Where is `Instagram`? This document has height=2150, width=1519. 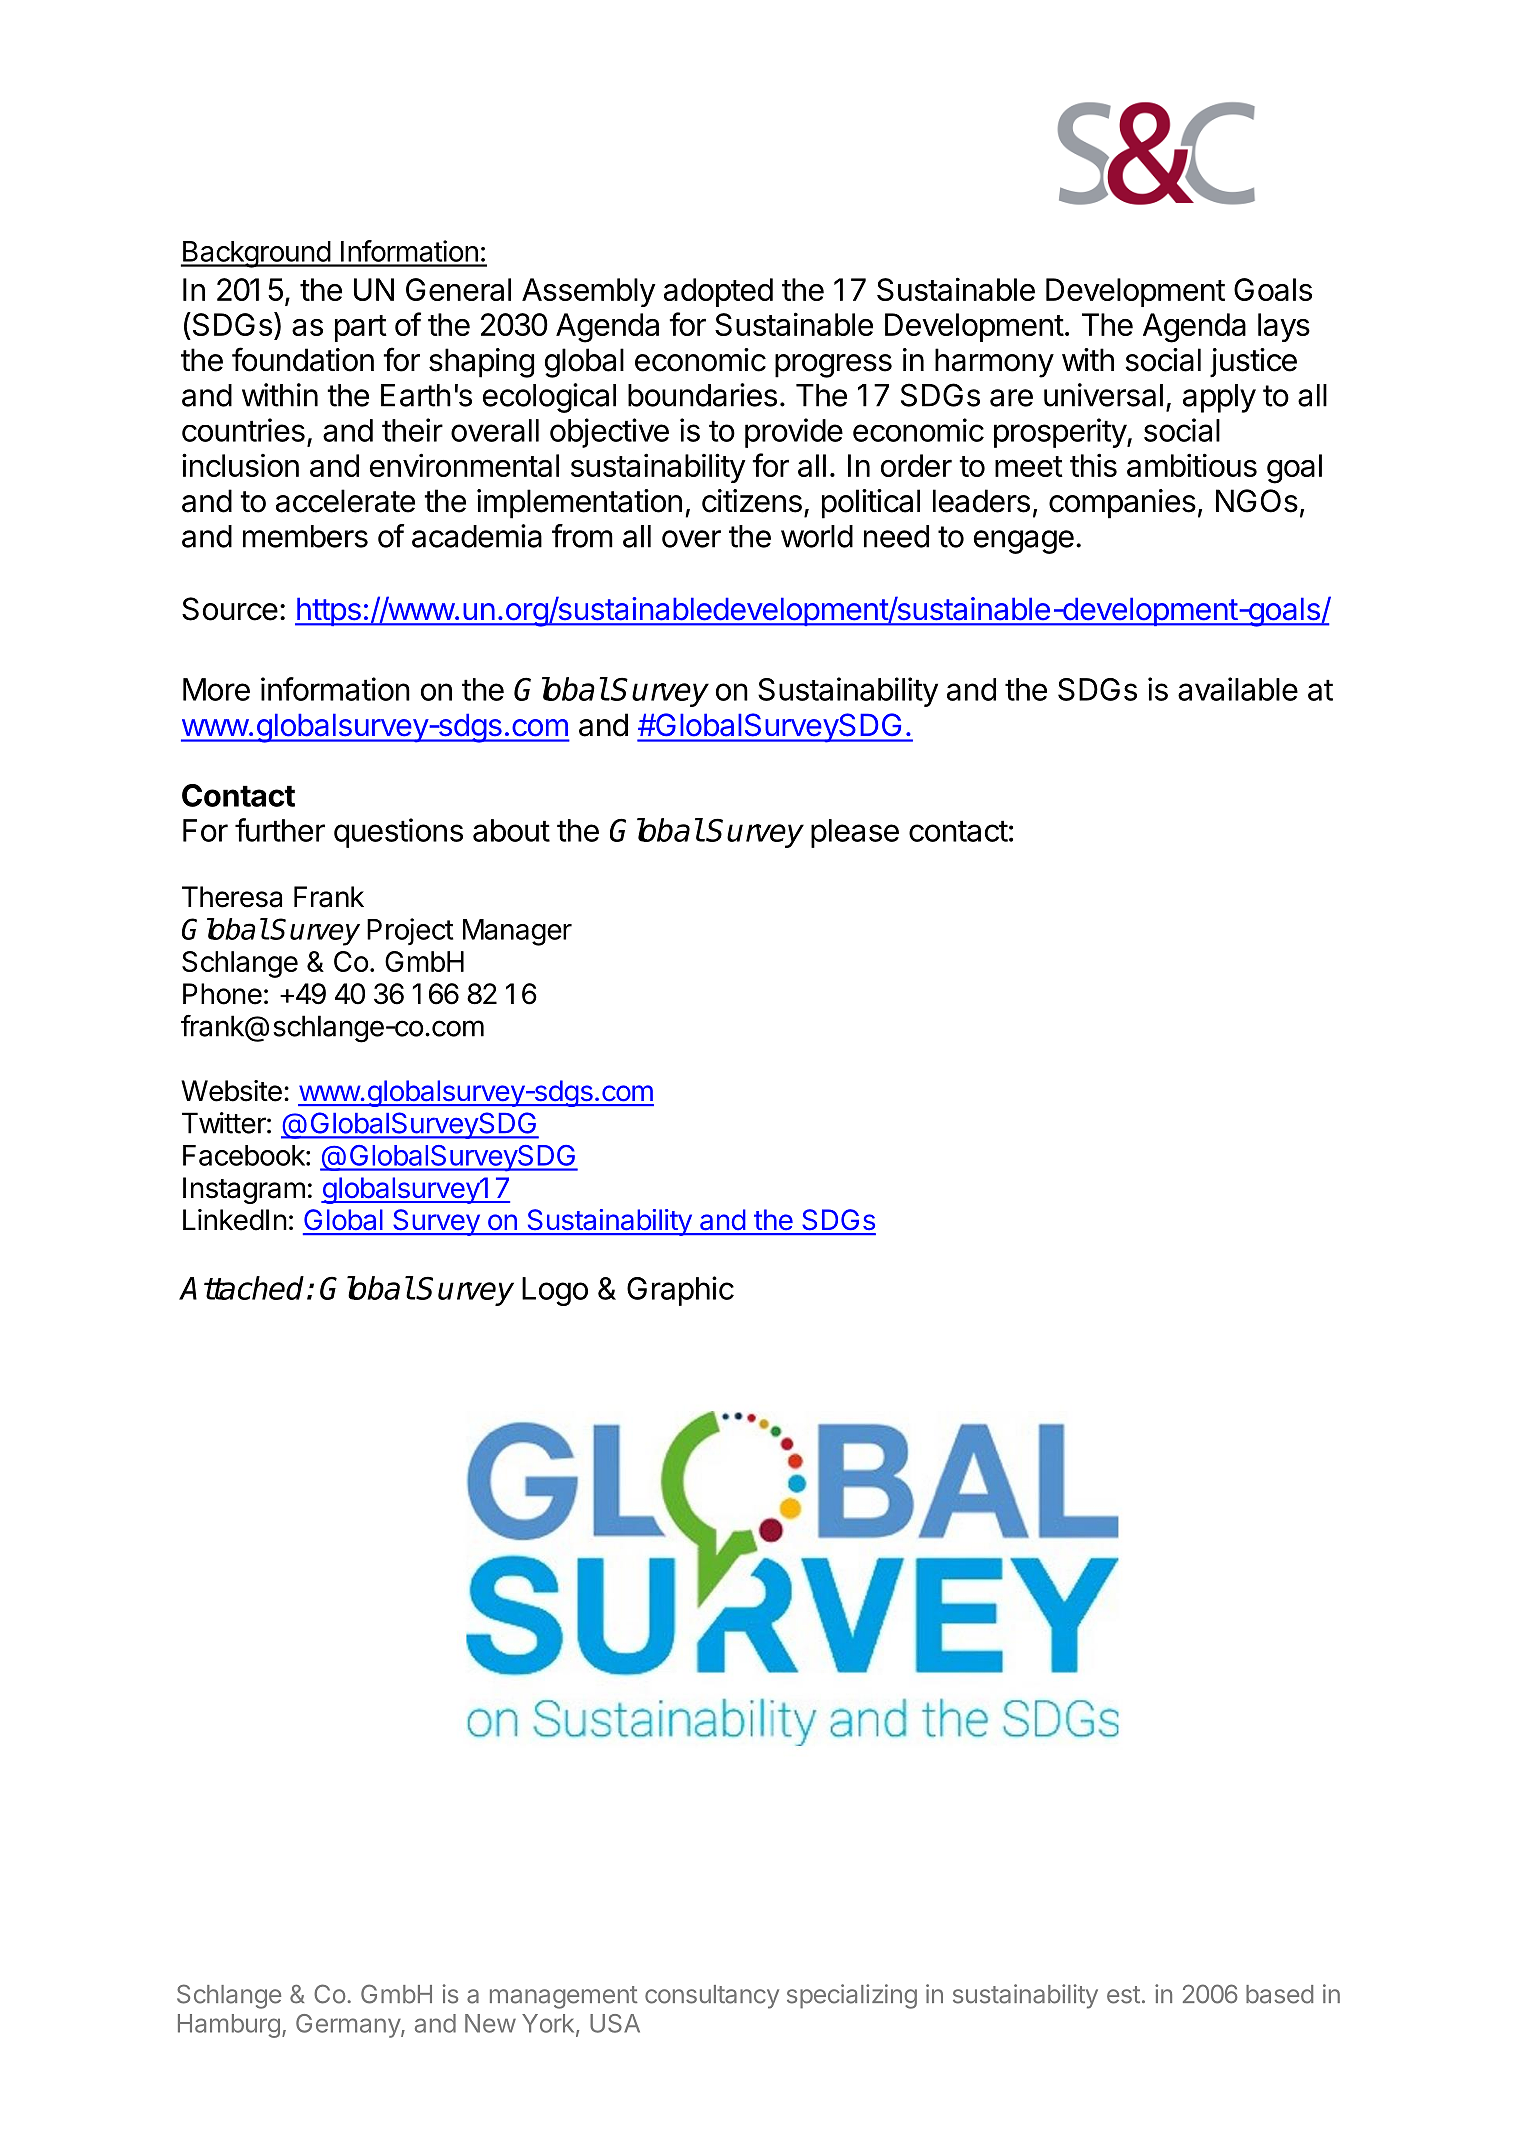 Instagram is located at coordinates (244, 1190).
